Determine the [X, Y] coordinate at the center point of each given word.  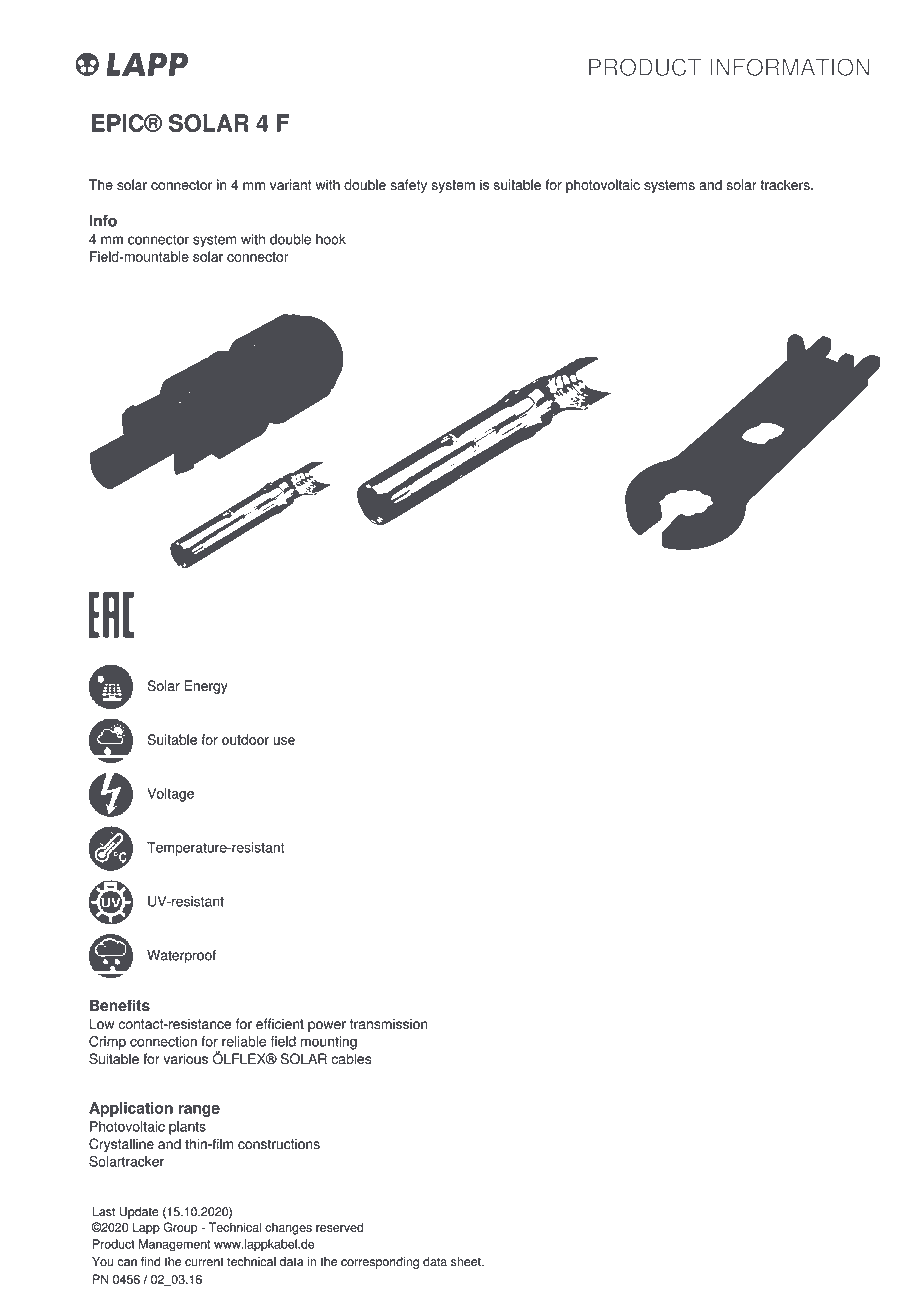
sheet [467, 1262]
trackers [786, 184]
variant [291, 184]
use [284, 741]
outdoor [245, 739]
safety [408, 186]
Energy [206, 687]
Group [180, 1228]
